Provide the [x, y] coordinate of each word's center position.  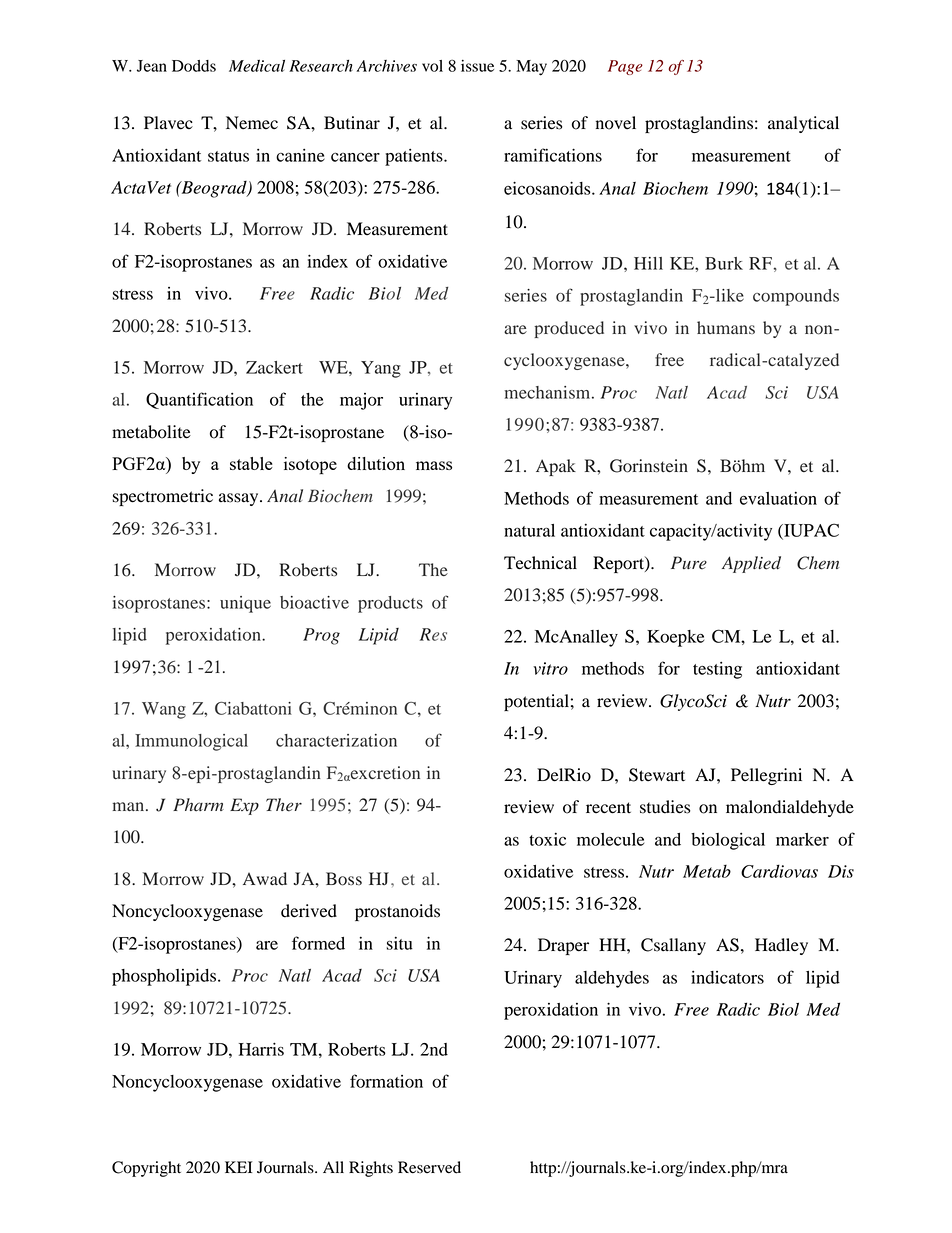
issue [477, 66]
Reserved [429, 1167]
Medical [257, 65]
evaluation [778, 498]
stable [251, 463]
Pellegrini [766, 776]
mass [434, 465]
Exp [244, 806]
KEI [238, 1167]
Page [625, 67]
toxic [547, 839]
